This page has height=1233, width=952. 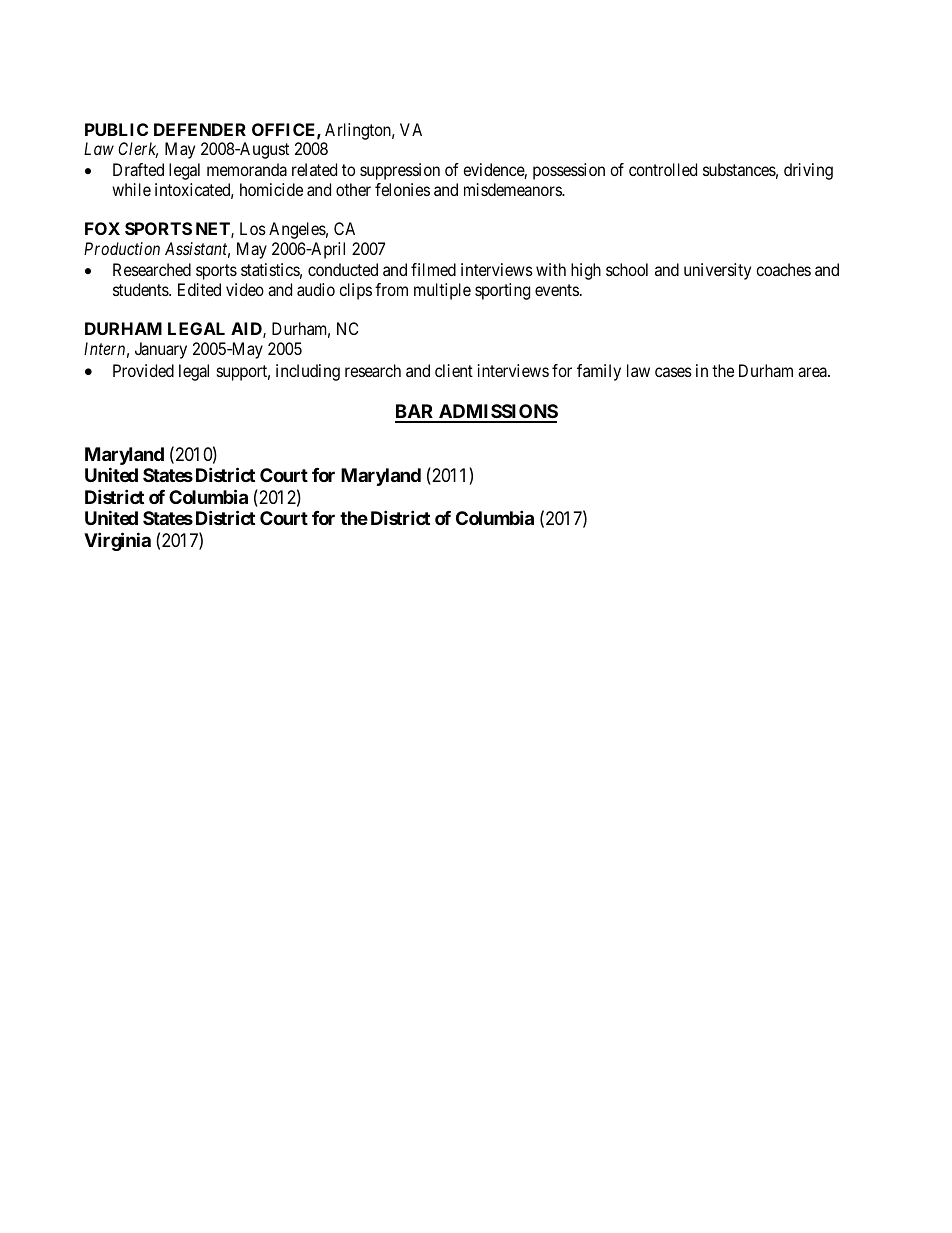 I want to click on filmed, so click(x=433, y=269).
